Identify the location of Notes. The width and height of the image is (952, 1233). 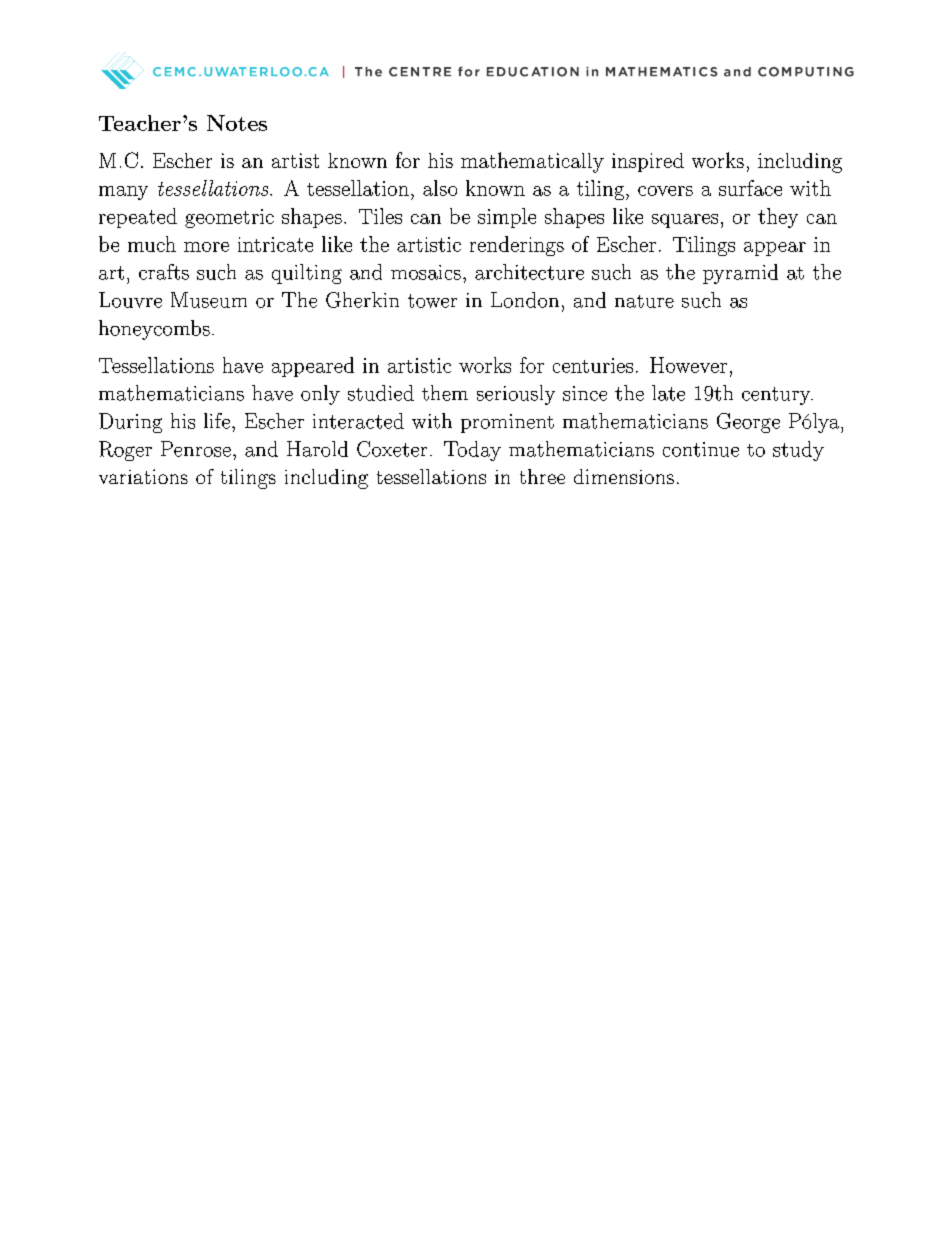
(237, 123).
